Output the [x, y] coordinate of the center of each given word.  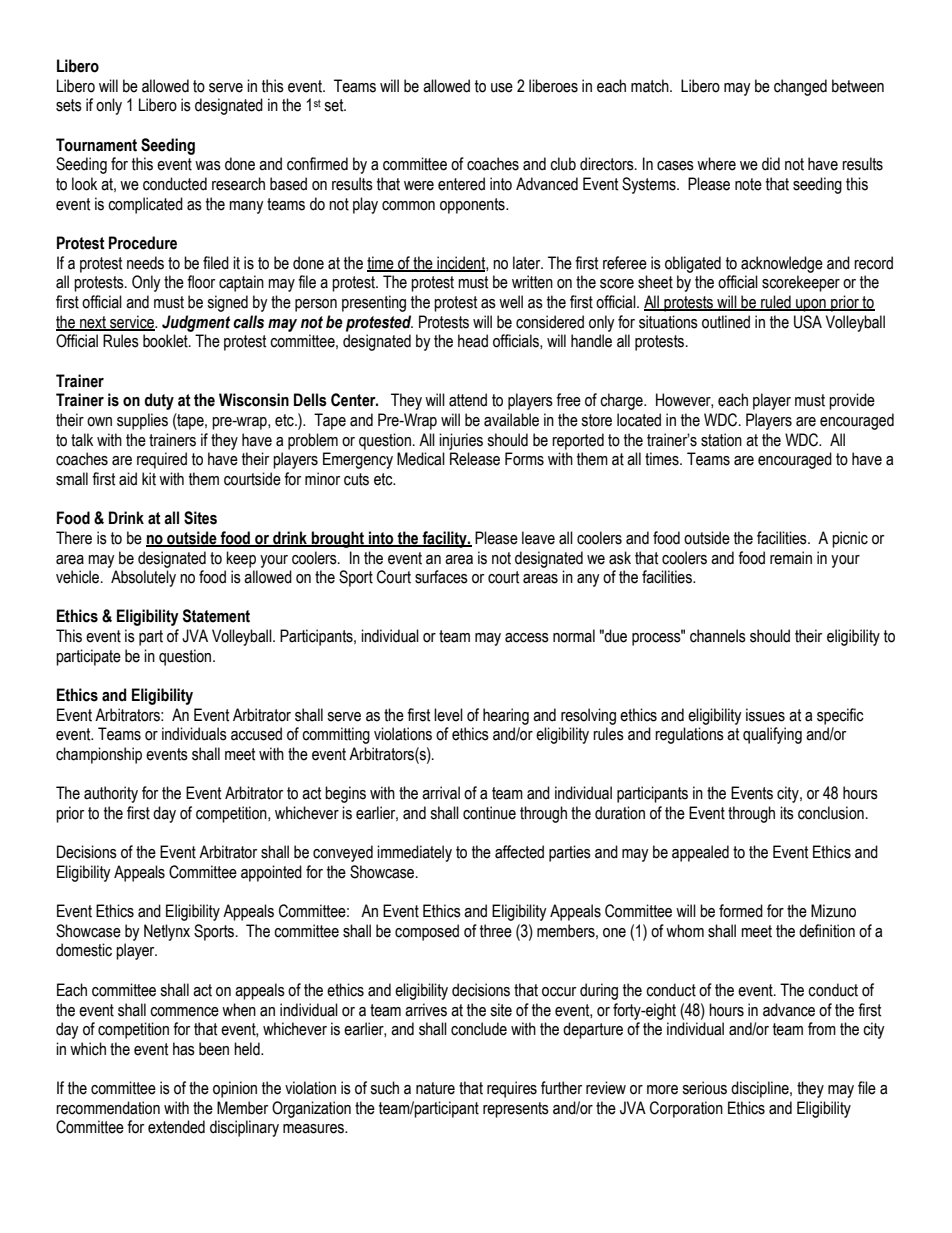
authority [111, 794]
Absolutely [143, 578]
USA [808, 322]
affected [519, 852]
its [787, 813]
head [473, 341]
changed [800, 87]
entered [461, 184]
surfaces [441, 577]
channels [718, 636]
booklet [166, 341]
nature [435, 1088]
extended [176, 1127]
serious [704, 1088]
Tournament [96, 145]
